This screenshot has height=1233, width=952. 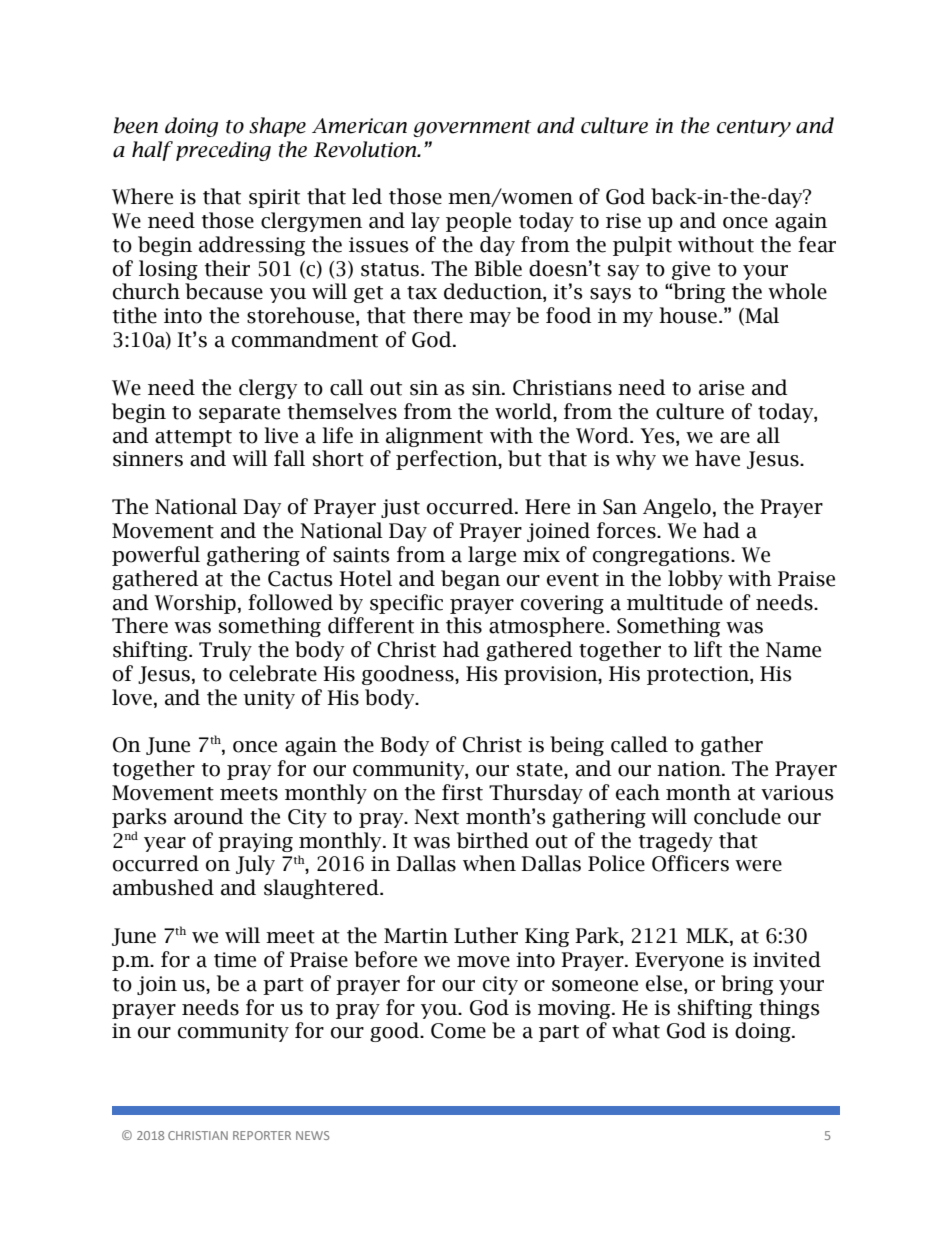 What do you see at coordinates (525, 458) in the screenshot?
I see `but` at bounding box center [525, 458].
